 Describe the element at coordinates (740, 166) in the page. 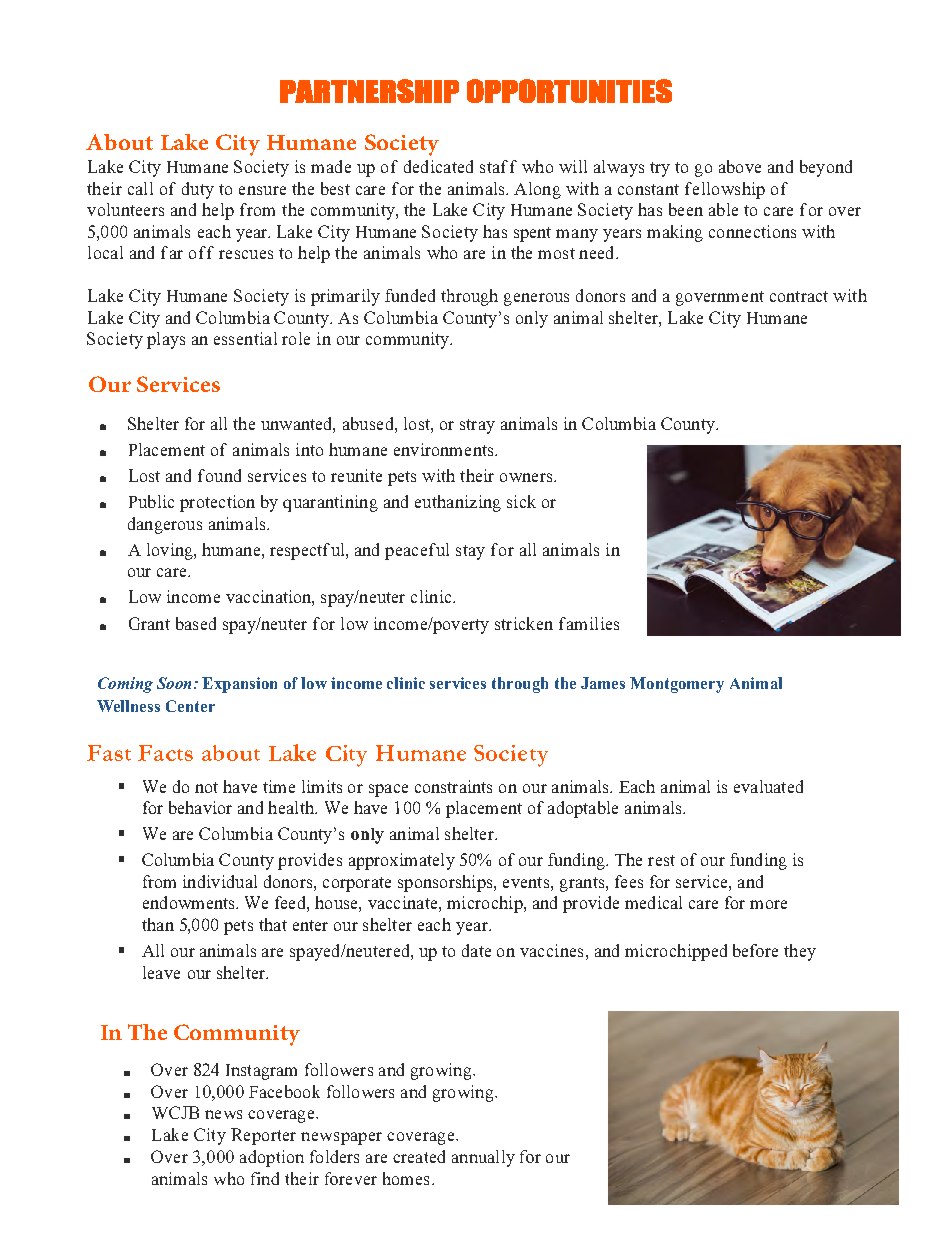

I see `above` at that location.
